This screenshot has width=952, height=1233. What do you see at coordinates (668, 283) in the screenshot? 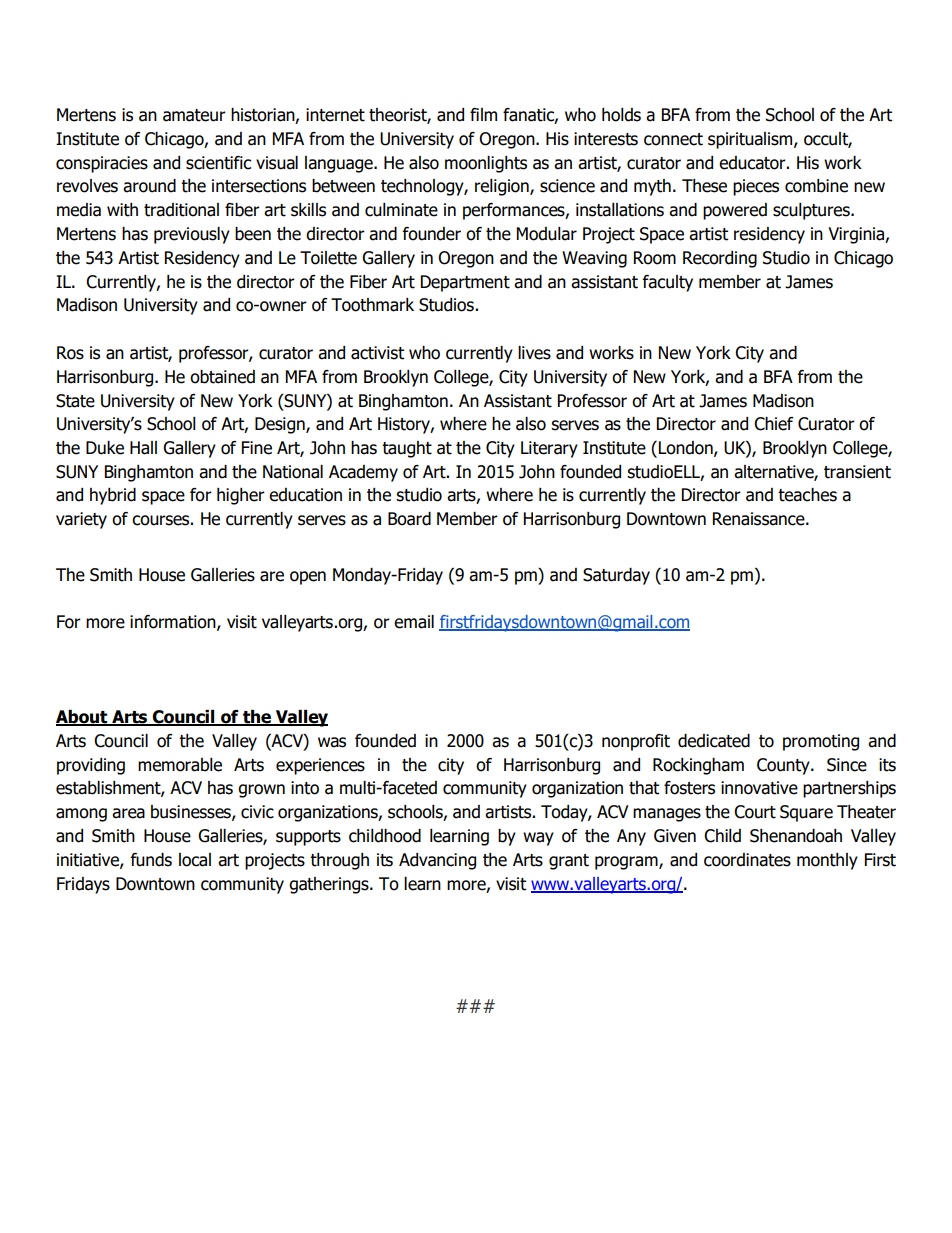
I see `faculty` at bounding box center [668, 283].
